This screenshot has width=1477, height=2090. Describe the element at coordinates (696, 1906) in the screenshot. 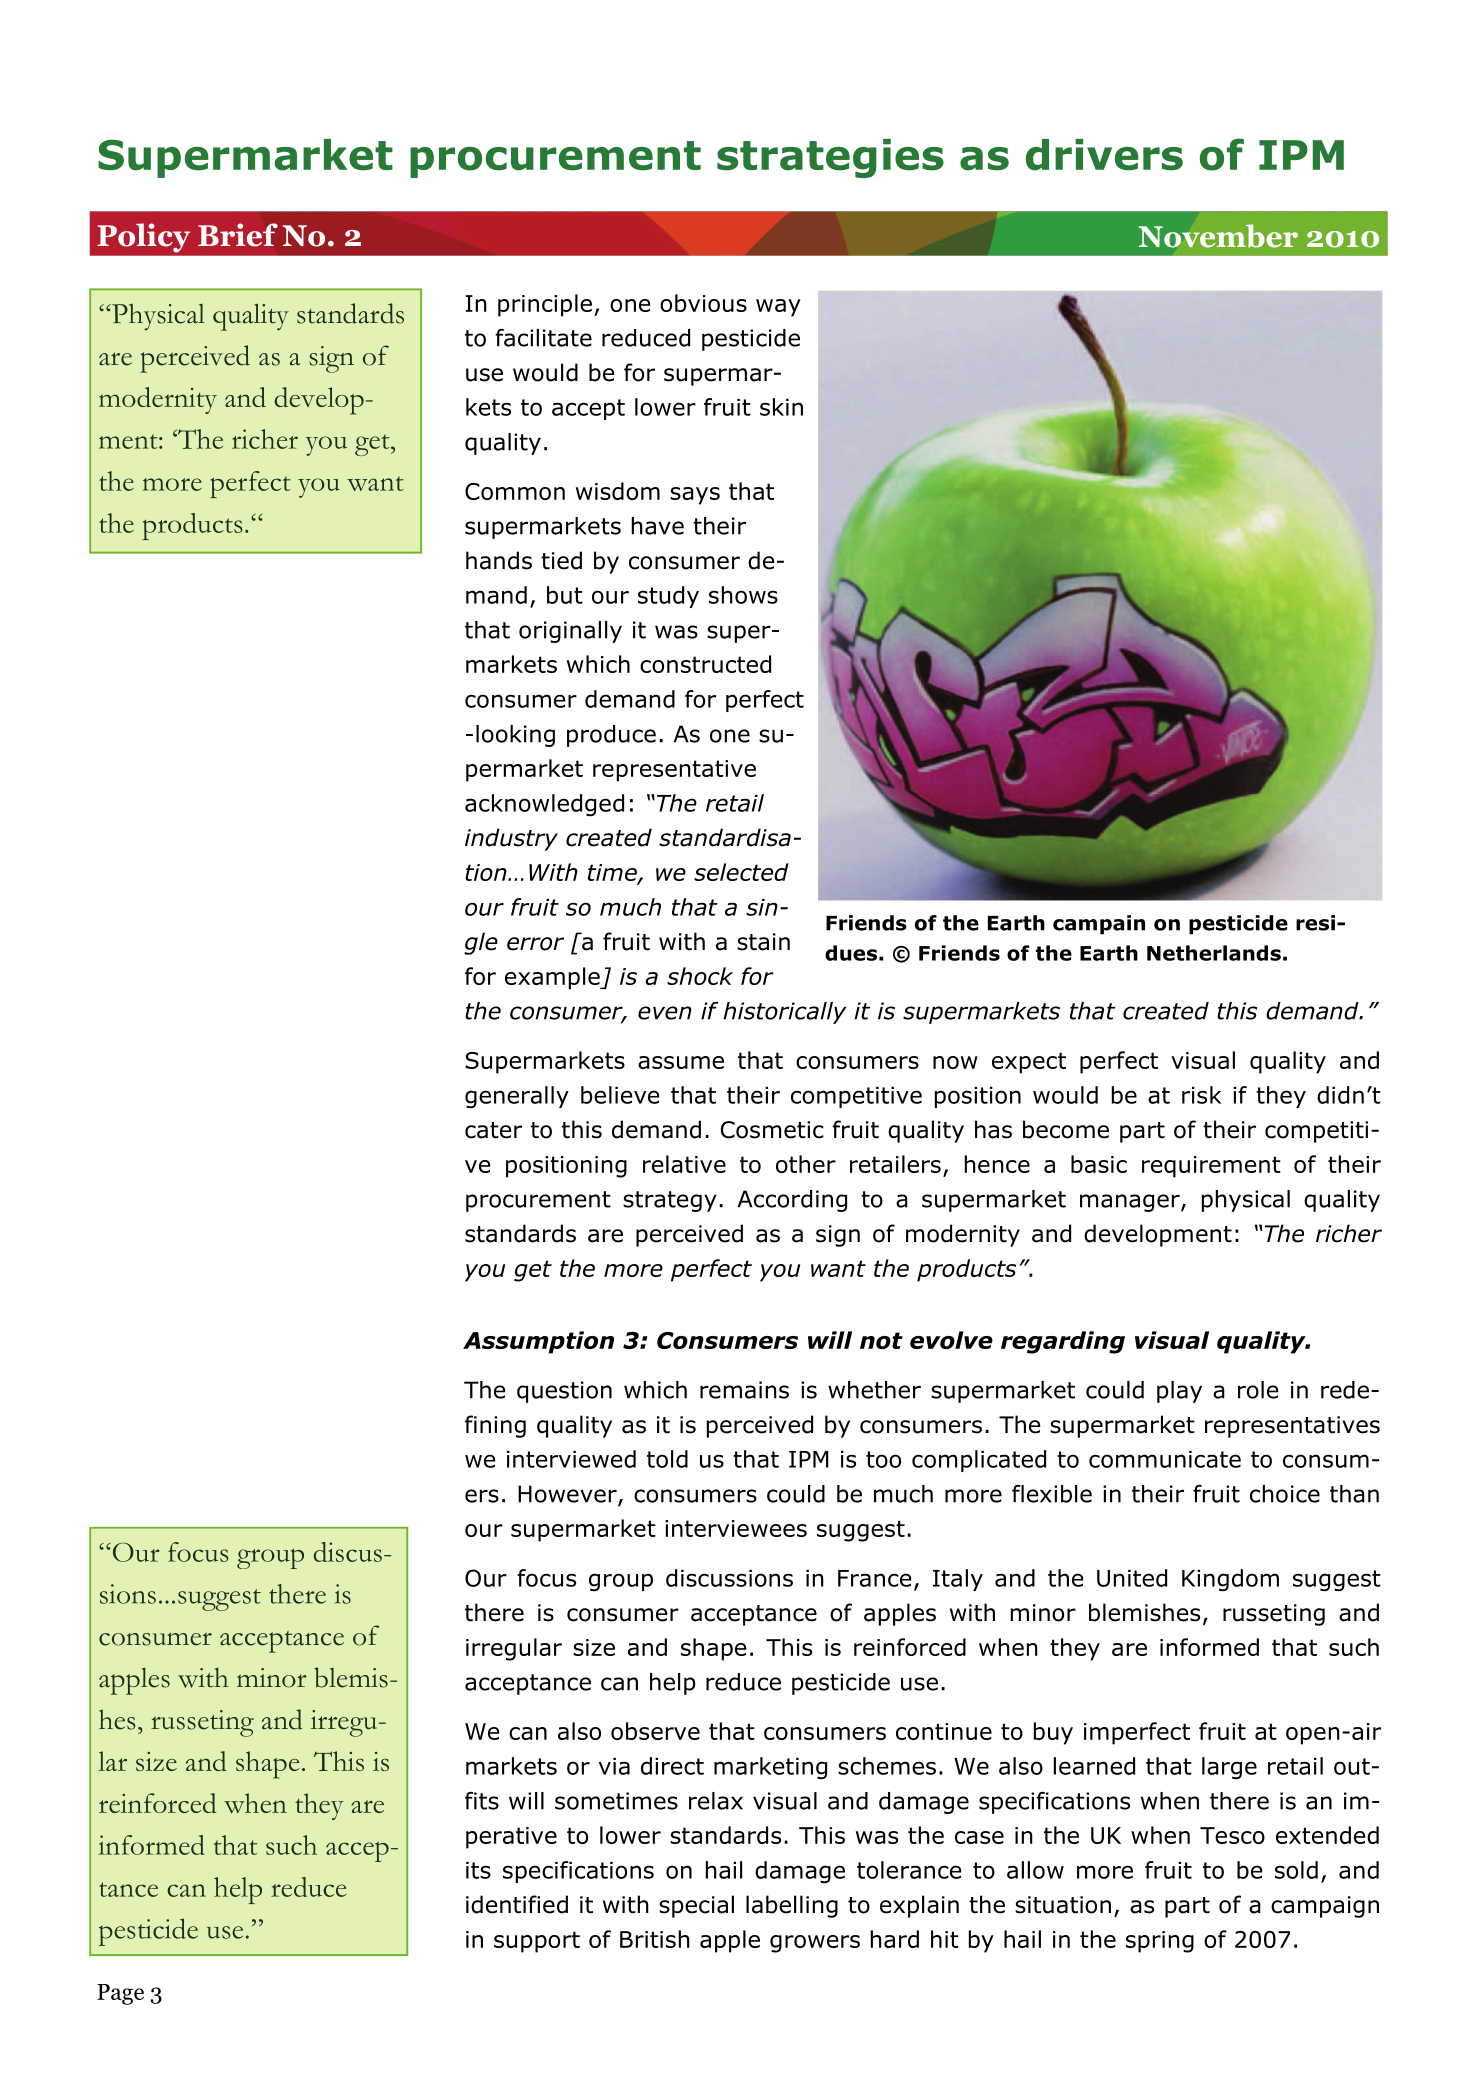

I see `special` at that location.
